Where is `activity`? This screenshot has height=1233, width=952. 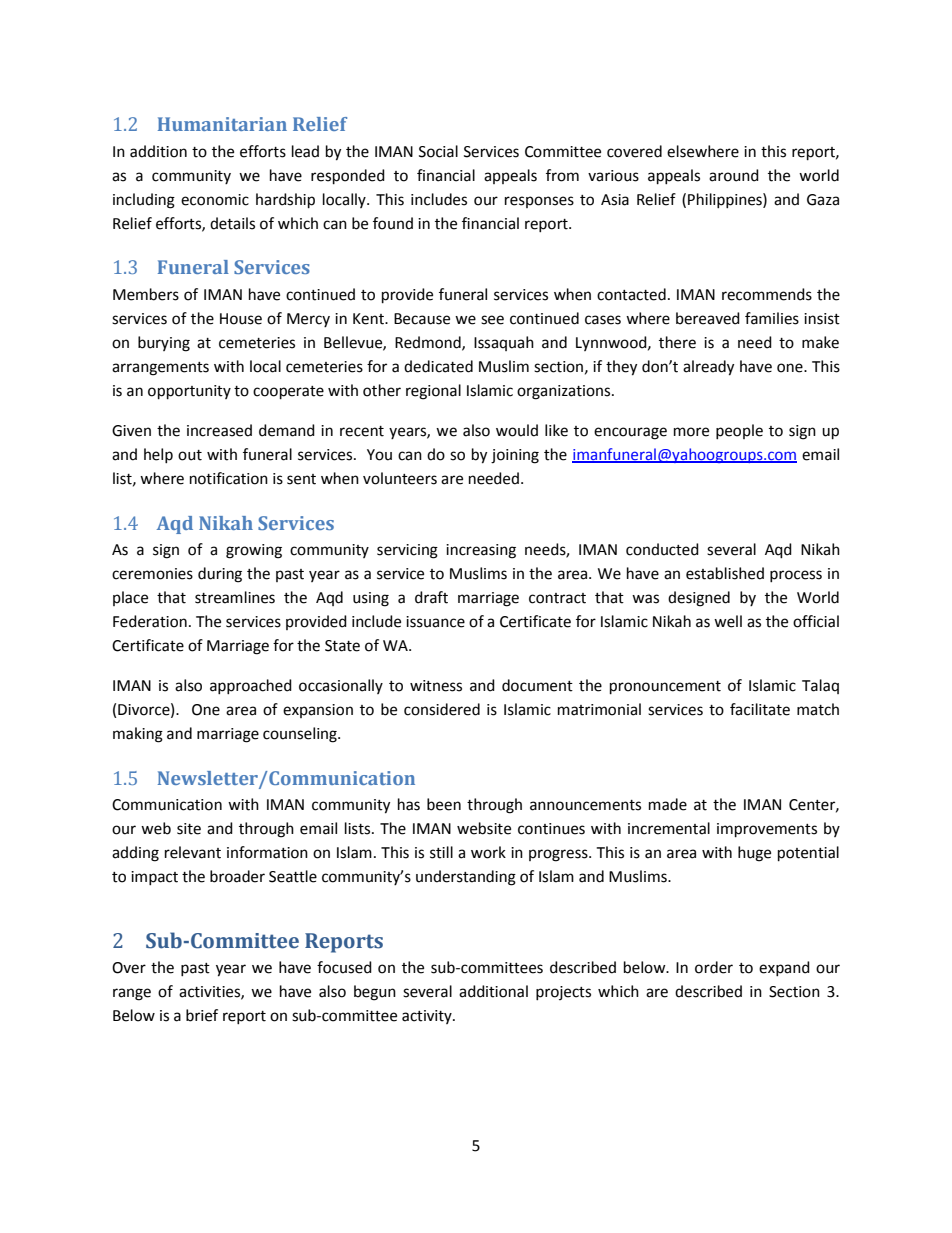 activity is located at coordinates (428, 1017).
